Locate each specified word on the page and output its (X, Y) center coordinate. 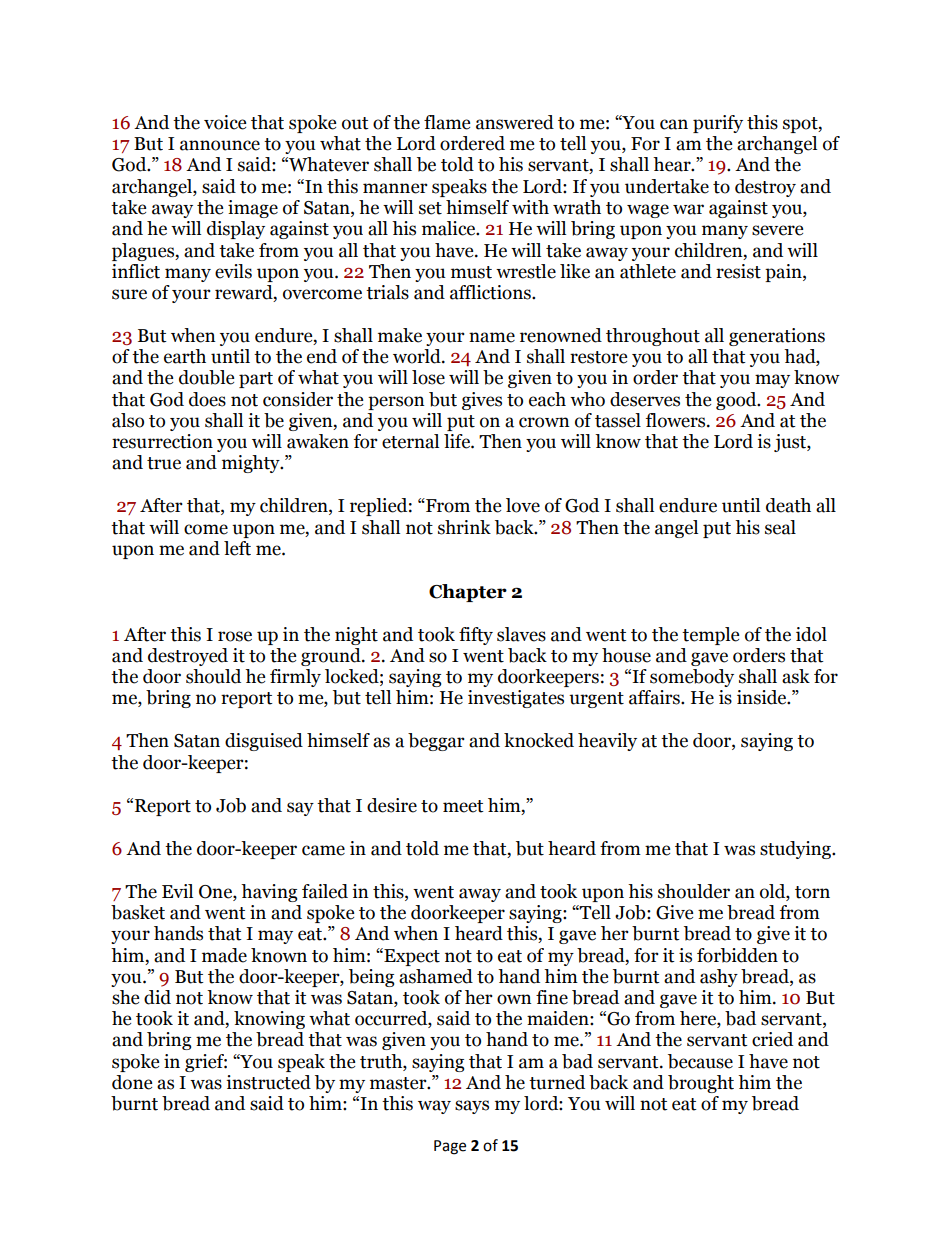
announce (220, 145)
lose (428, 377)
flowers (677, 420)
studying (796, 850)
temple (710, 636)
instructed (268, 1082)
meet (463, 806)
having (269, 893)
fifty (476, 636)
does (207, 399)
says (472, 1107)
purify (718, 124)
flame (447, 122)
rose (235, 636)
